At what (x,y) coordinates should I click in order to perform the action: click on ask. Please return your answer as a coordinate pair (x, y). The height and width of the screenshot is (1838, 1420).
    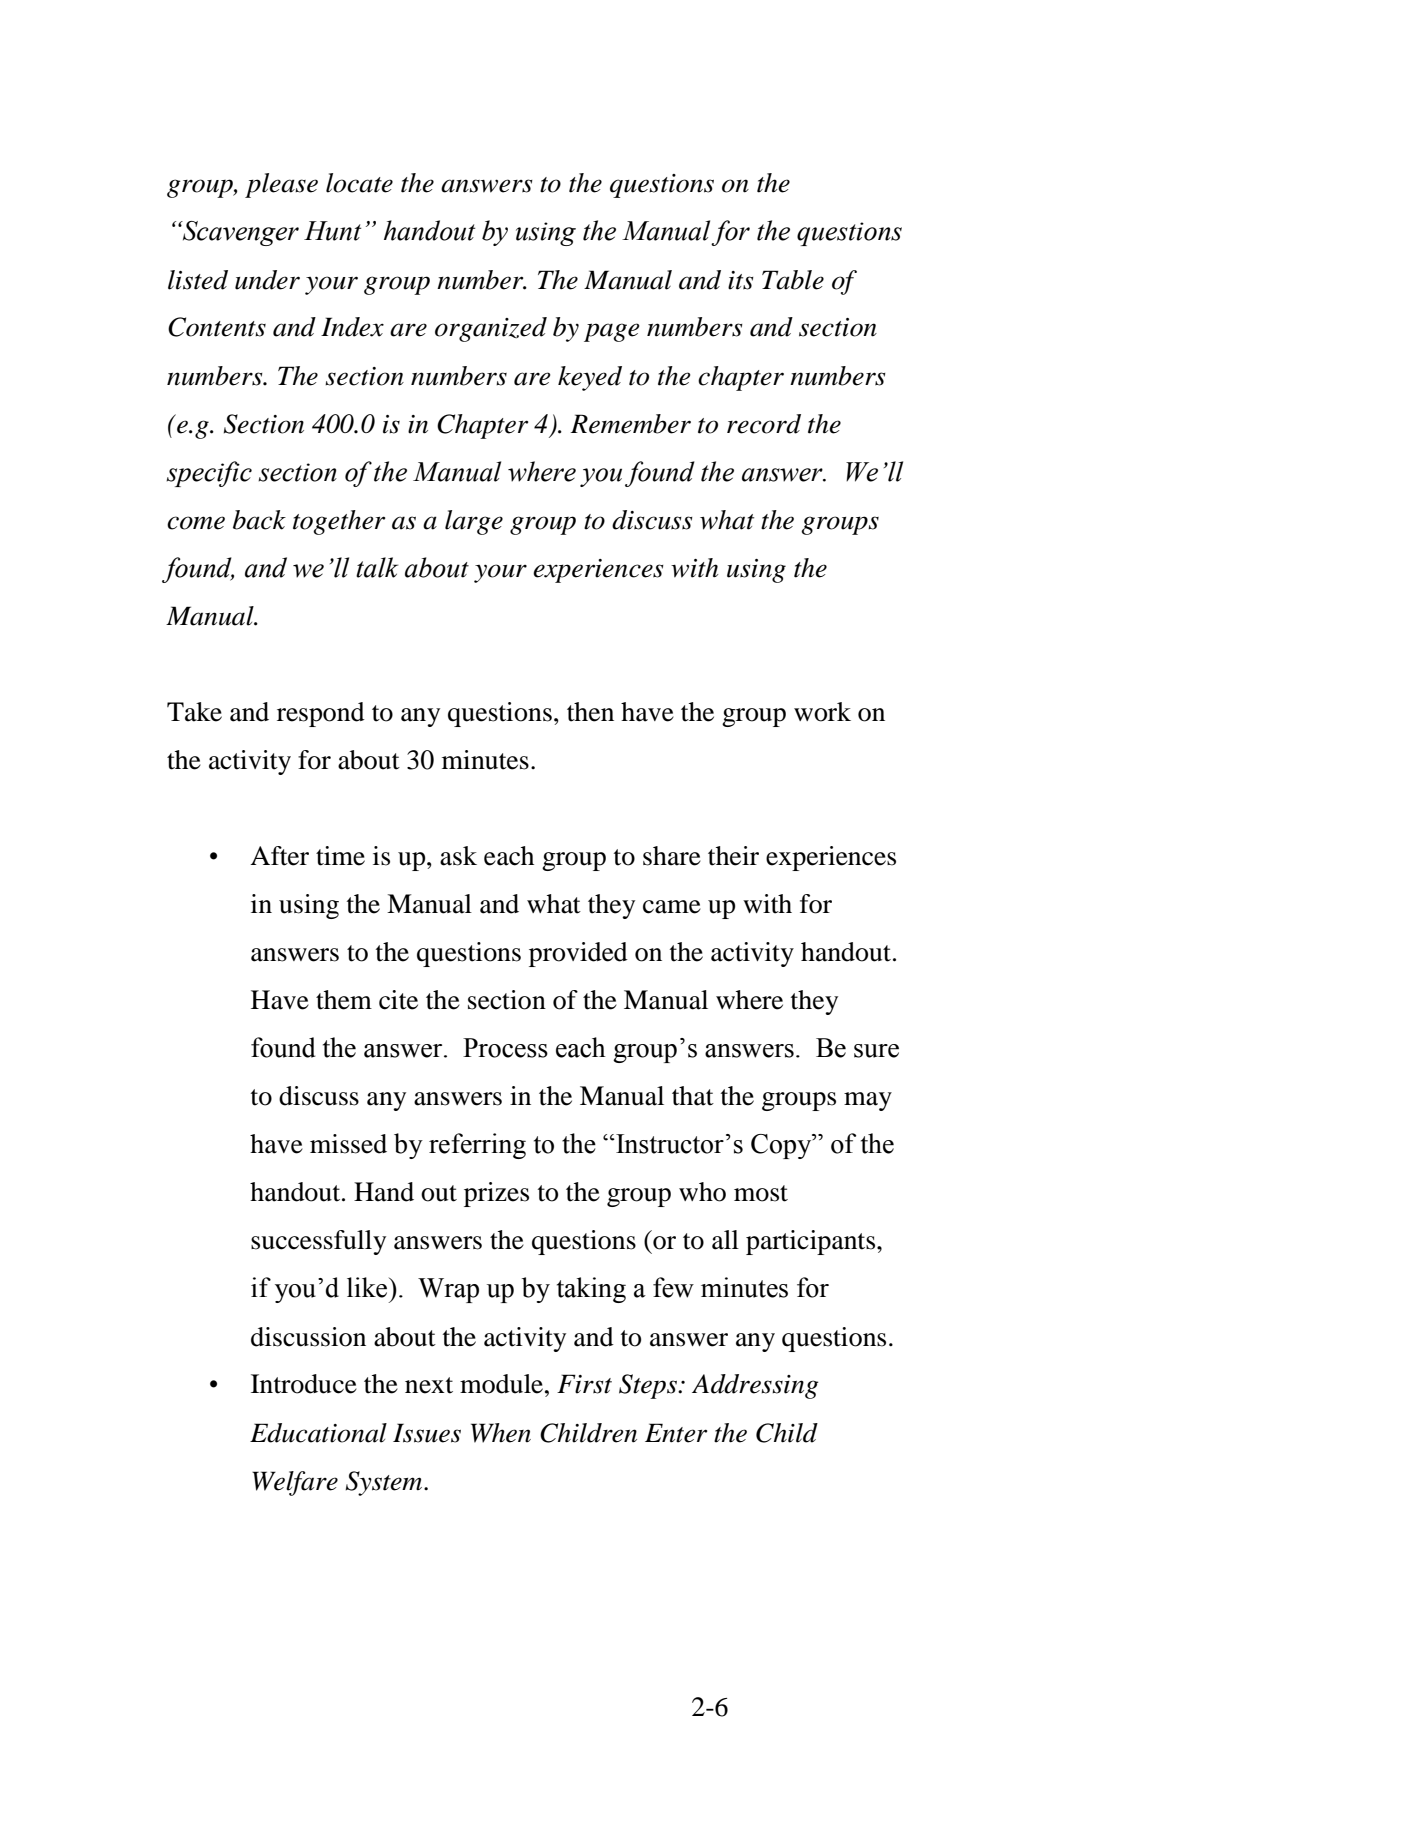
    Looking at the image, I should click on (458, 856).
